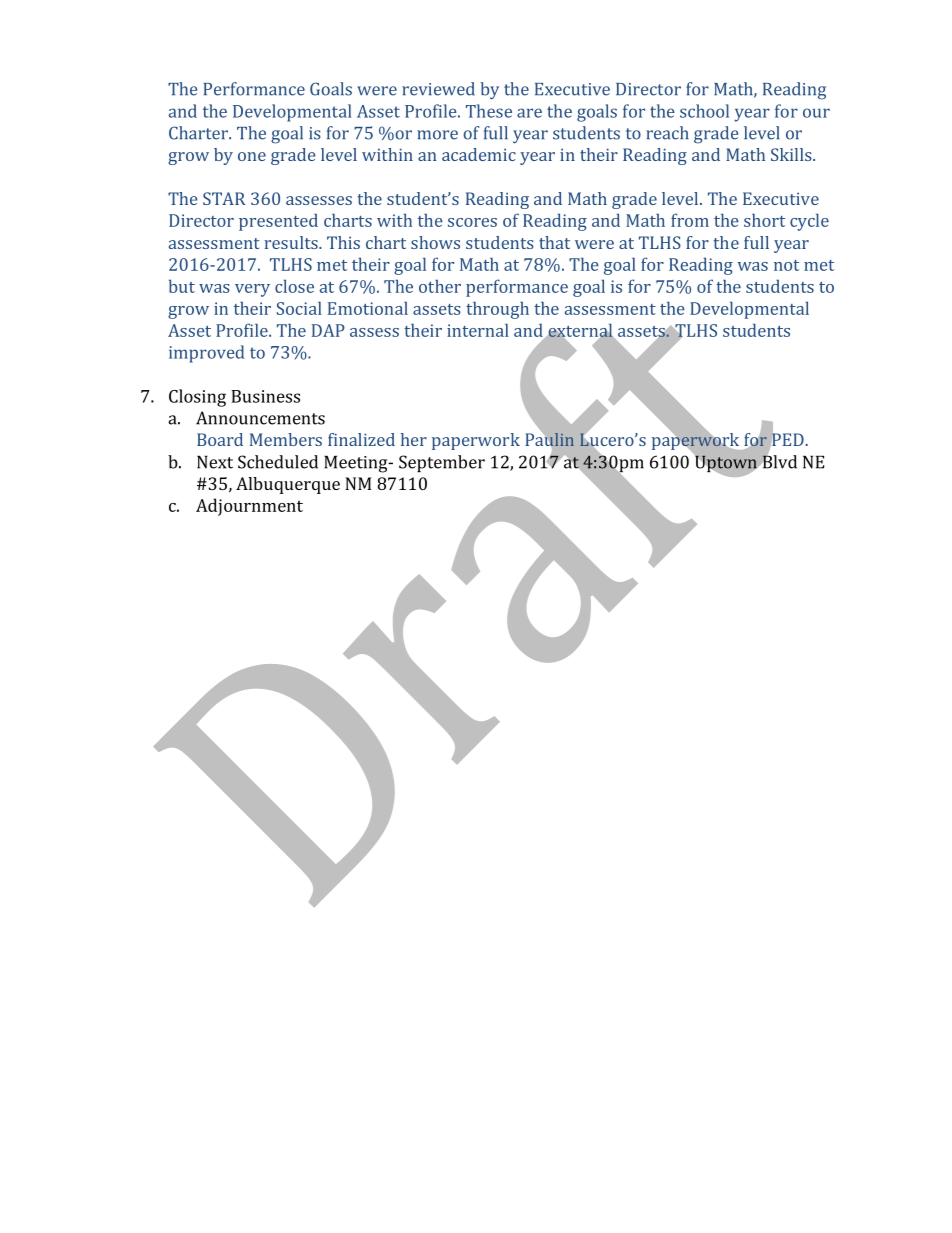 The image size is (952, 1233). What do you see at coordinates (252, 290) in the screenshot?
I see `very` at bounding box center [252, 290].
